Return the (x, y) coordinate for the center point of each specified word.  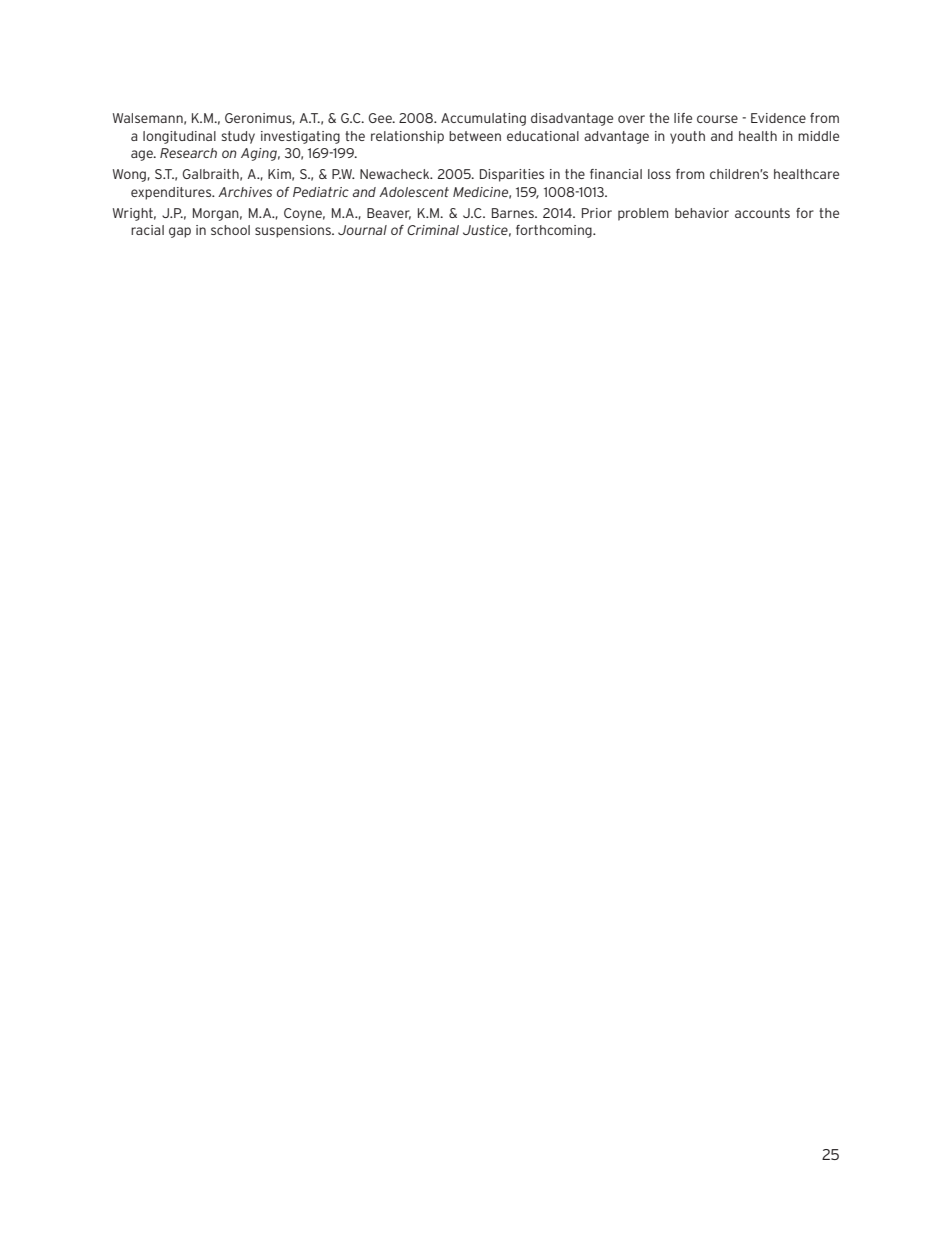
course (717, 119)
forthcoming (555, 231)
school (230, 230)
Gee (381, 118)
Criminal (433, 230)
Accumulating (483, 119)
